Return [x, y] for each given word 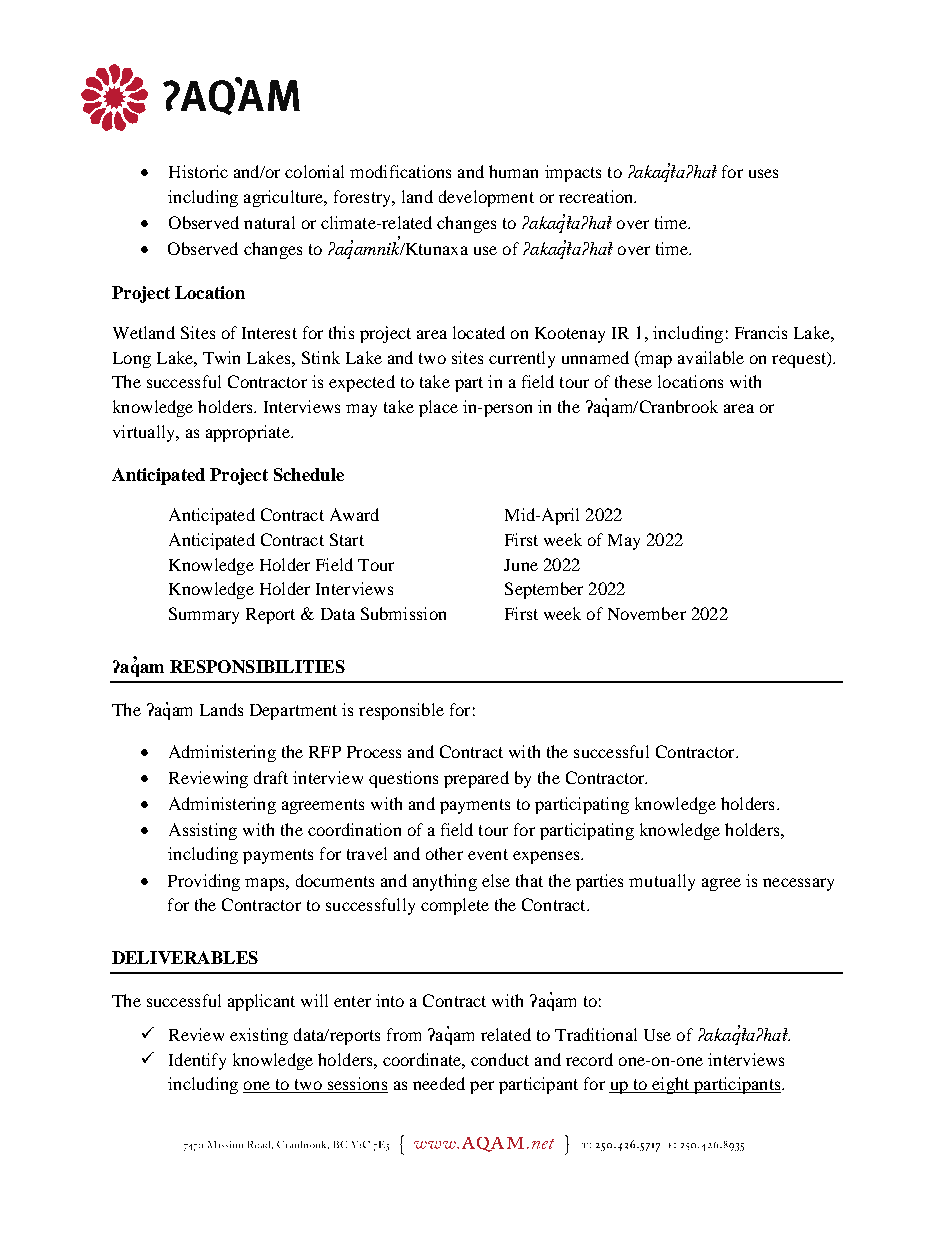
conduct [500, 1059]
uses [763, 173]
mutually [662, 882]
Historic [198, 171]
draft [271, 777]
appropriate [249, 433]
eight [671, 1085]
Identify [197, 1061]
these [633, 381]
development [486, 198]
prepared [476, 779]
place [438, 408]
